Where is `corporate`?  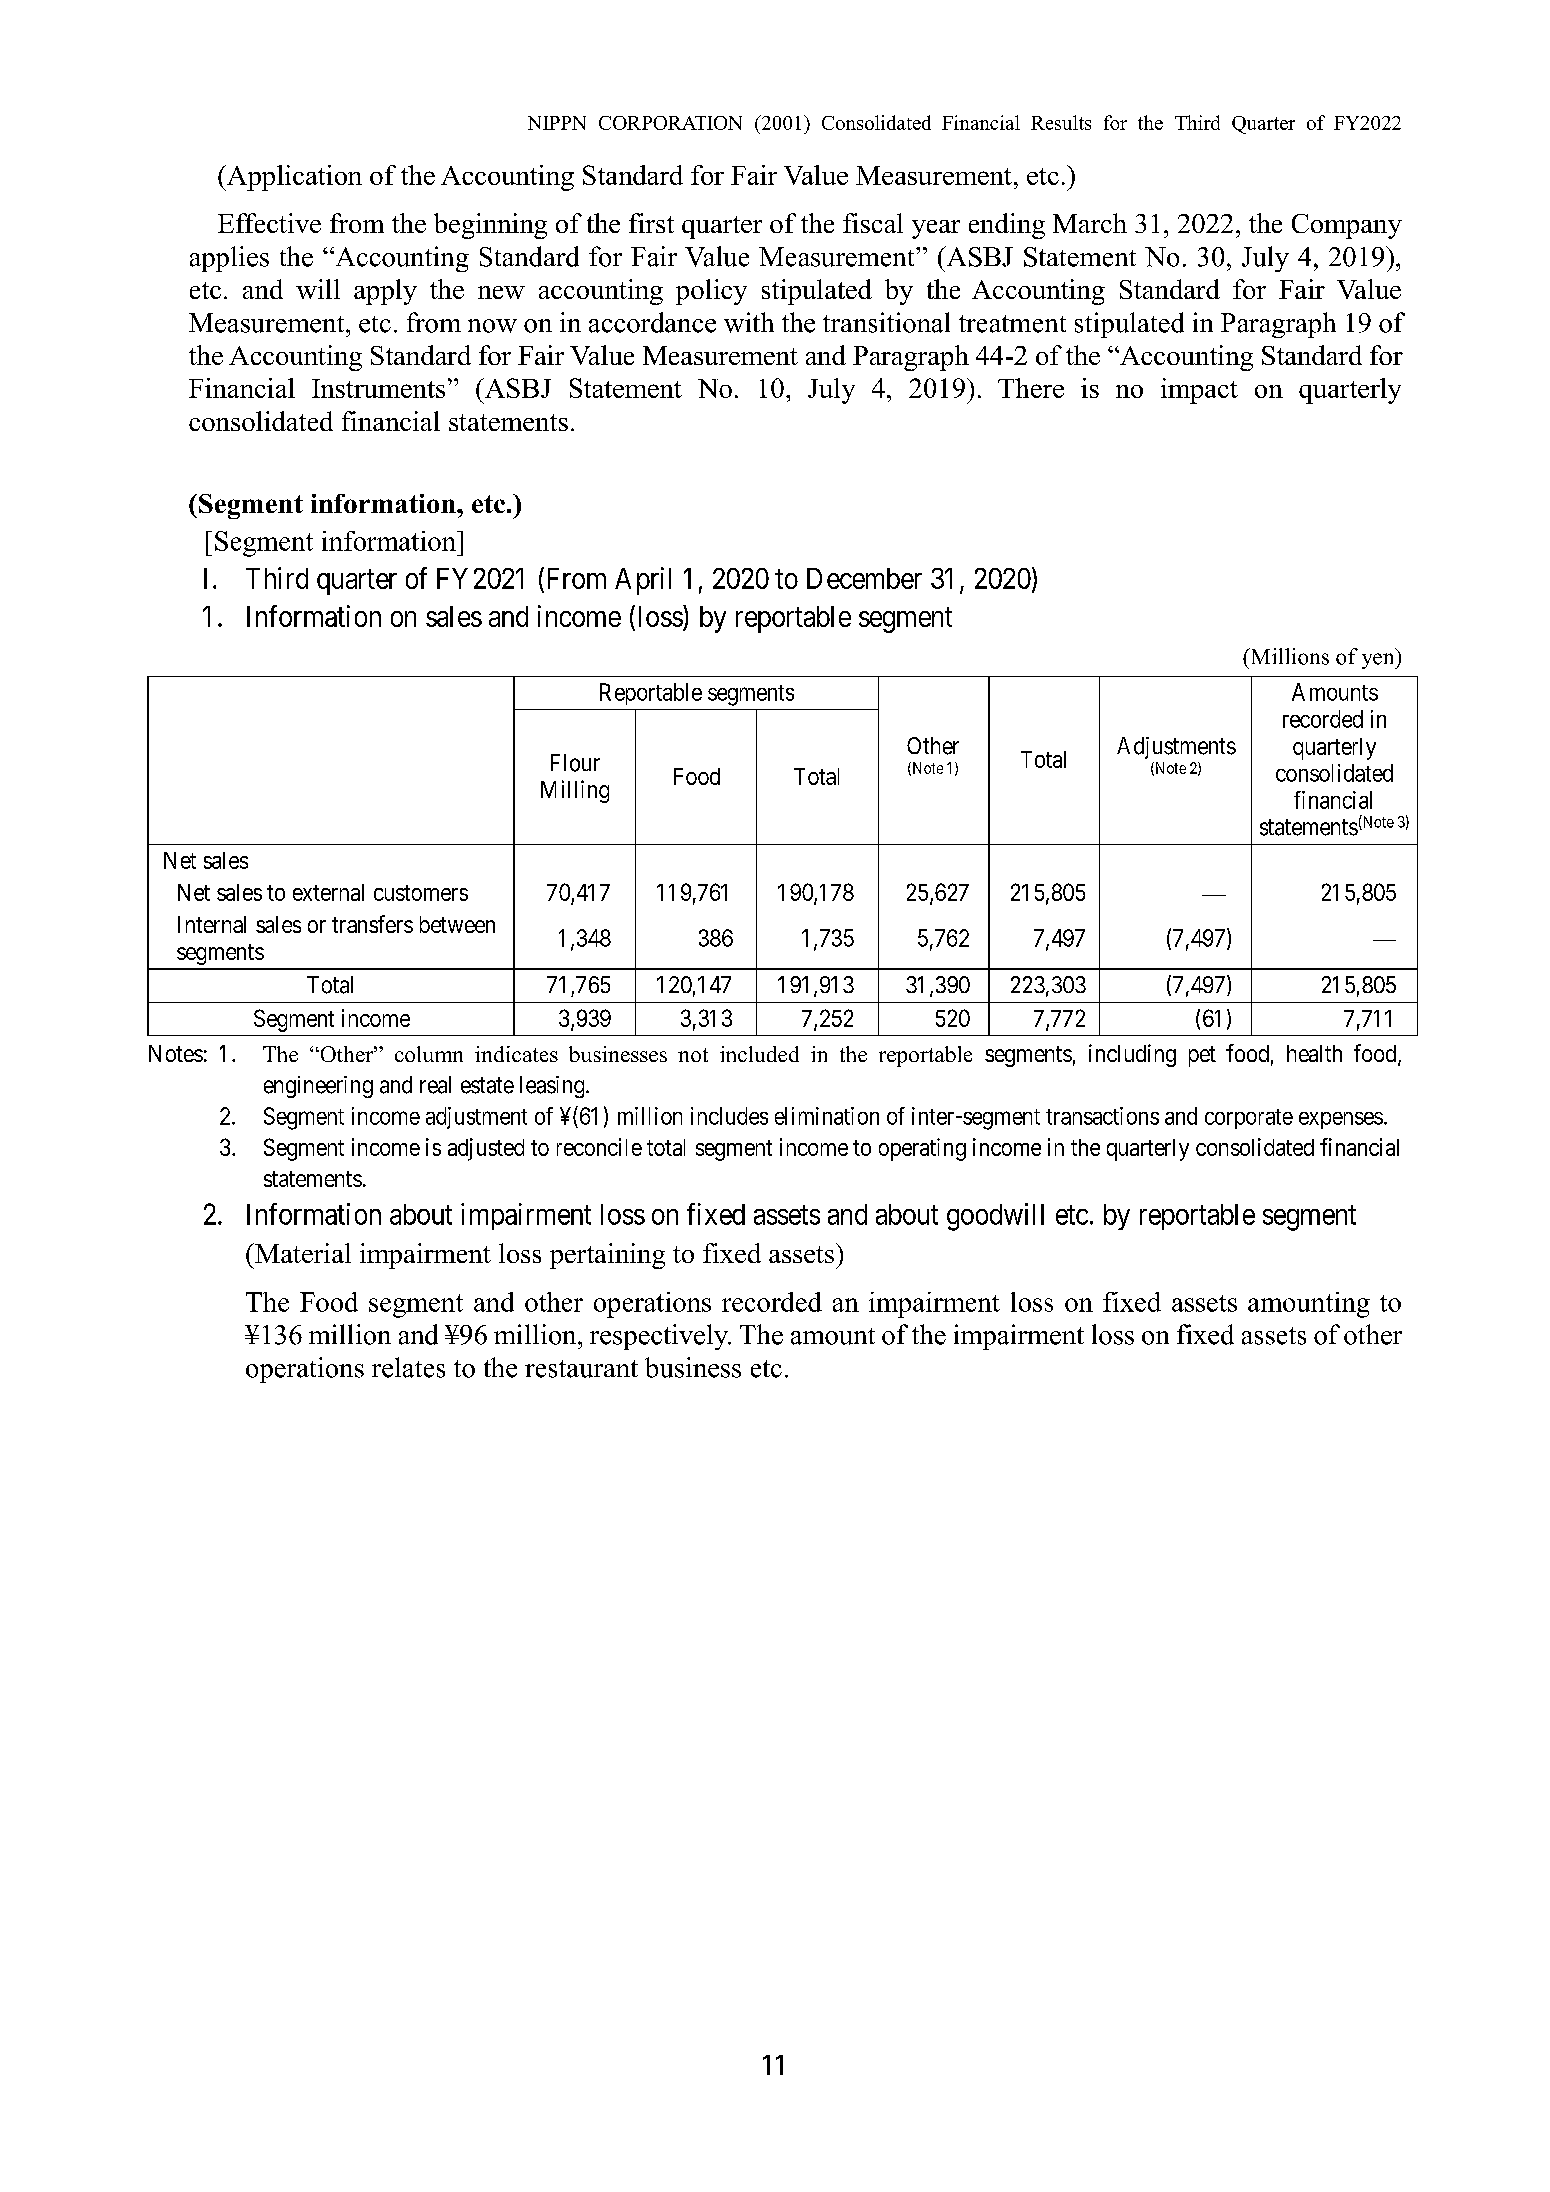
corporate is located at coordinates (1249, 1119).
